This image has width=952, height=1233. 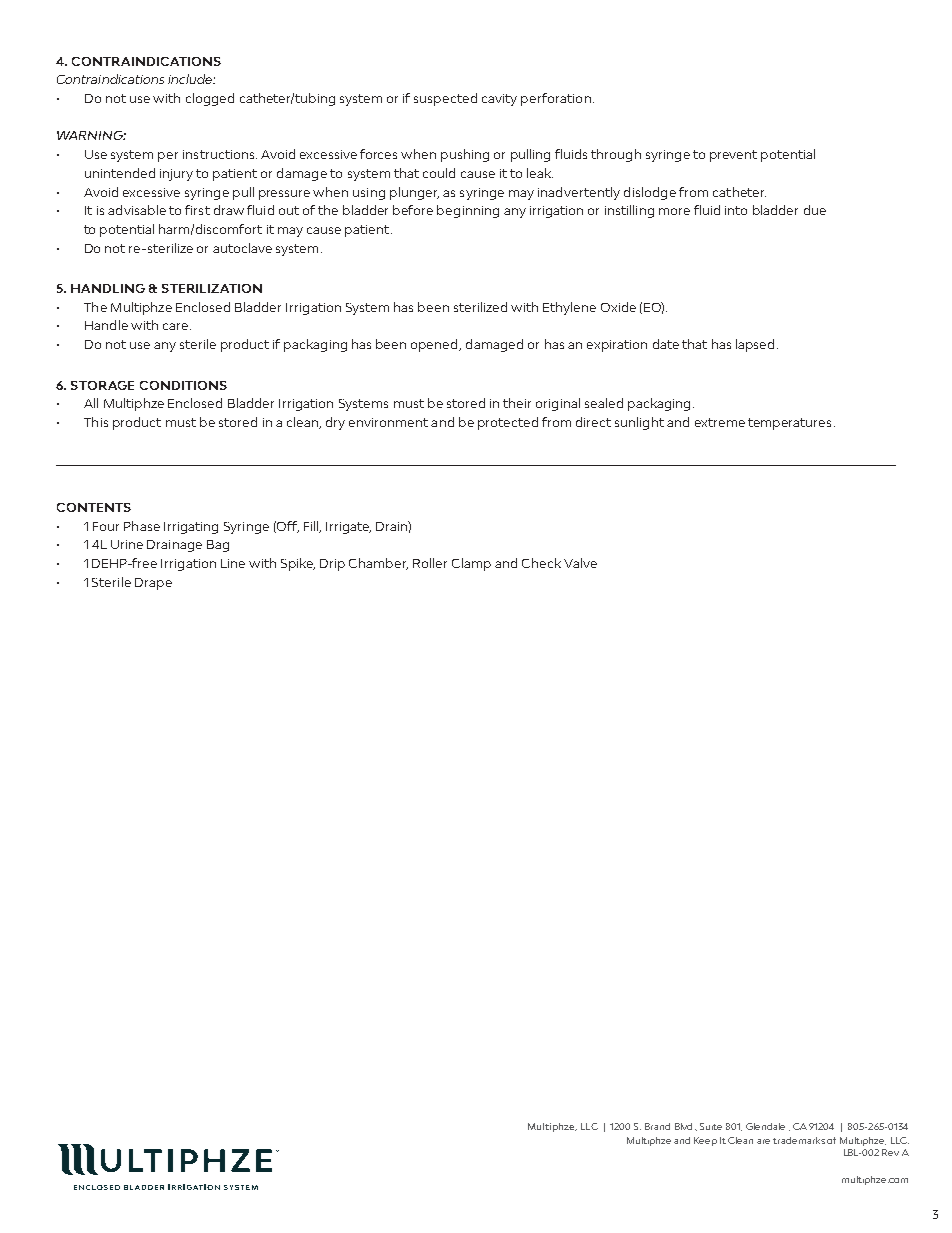 I want to click on Valve, so click(x=580, y=563).
